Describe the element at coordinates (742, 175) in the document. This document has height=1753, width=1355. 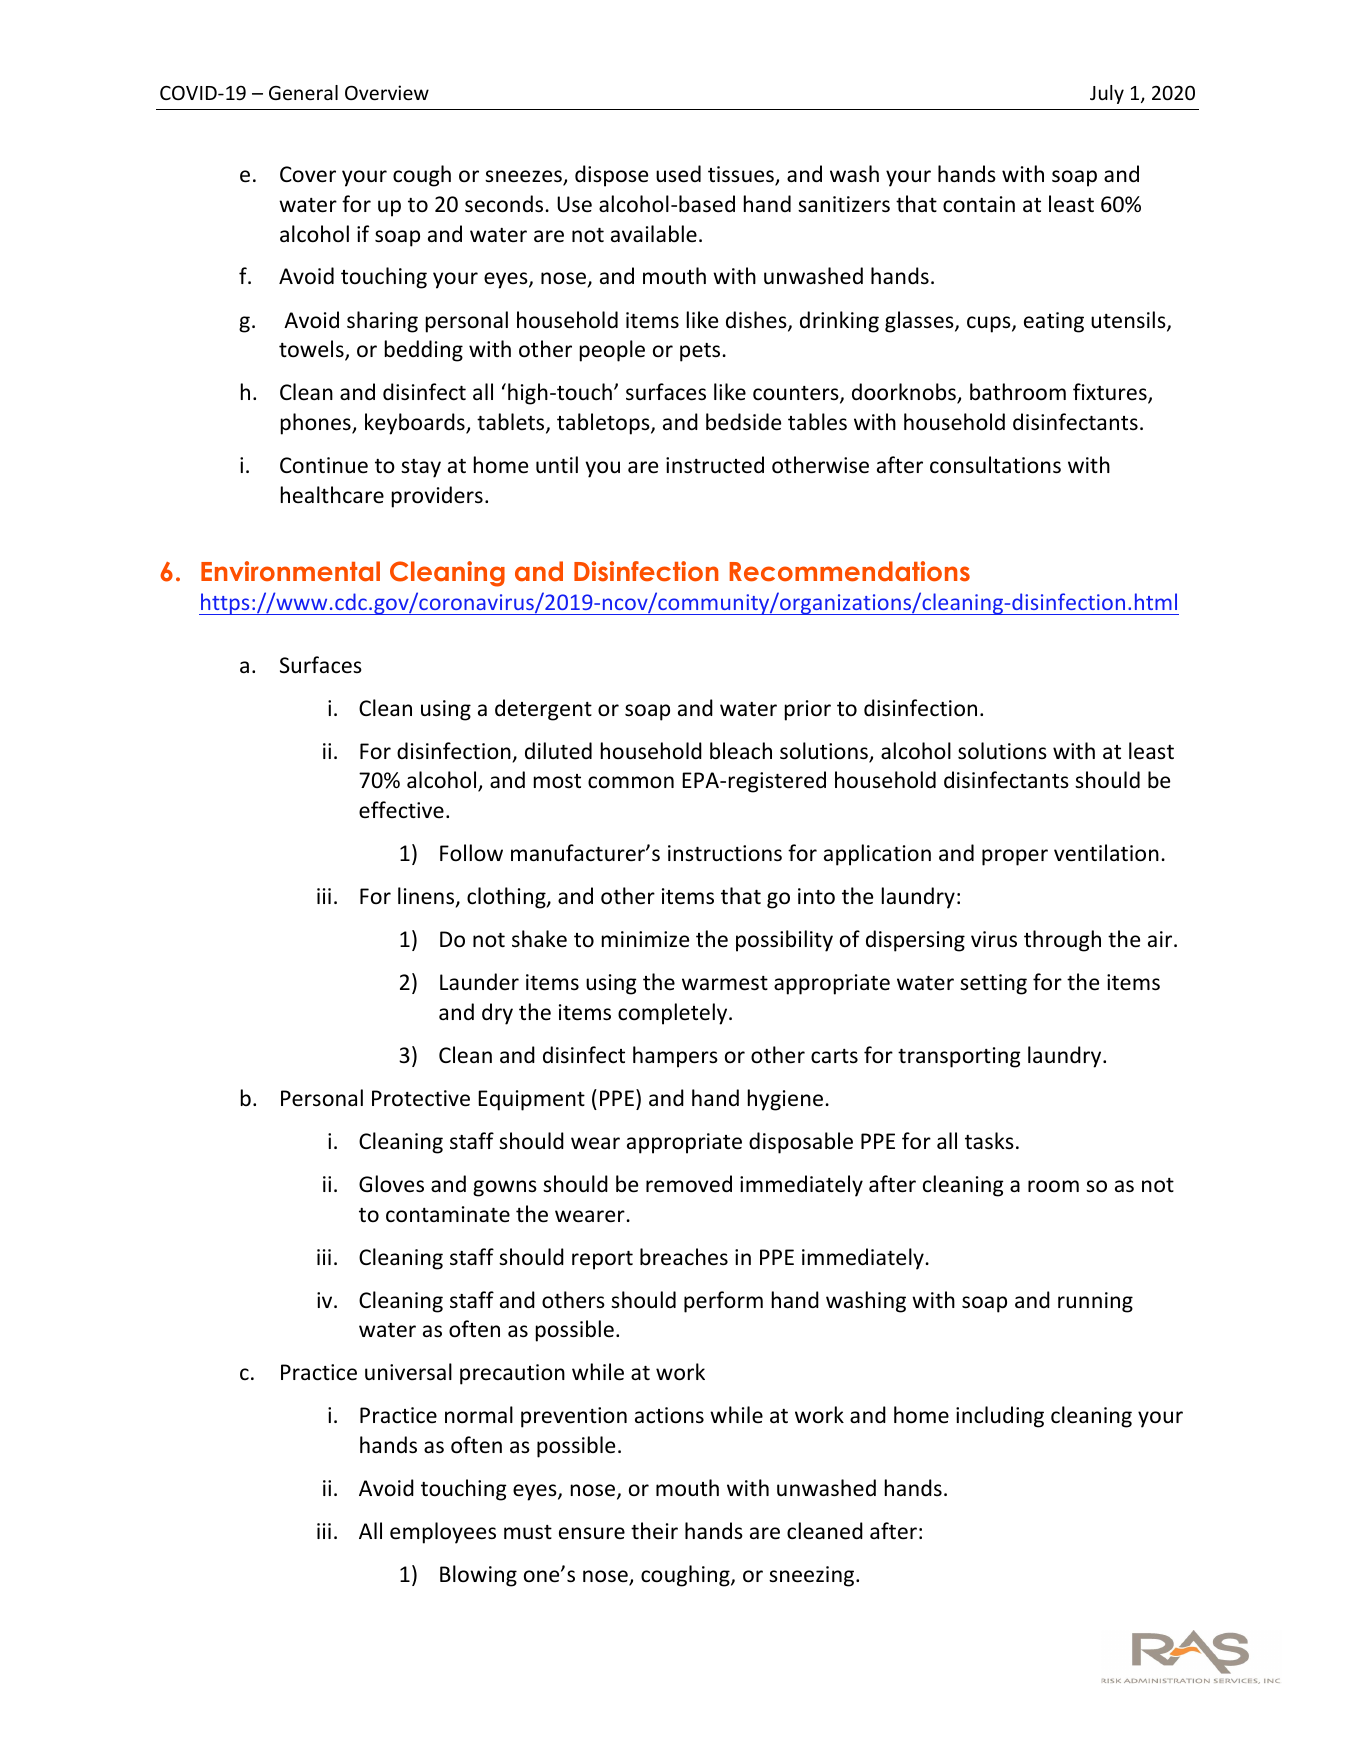
I see `tissues` at that location.
